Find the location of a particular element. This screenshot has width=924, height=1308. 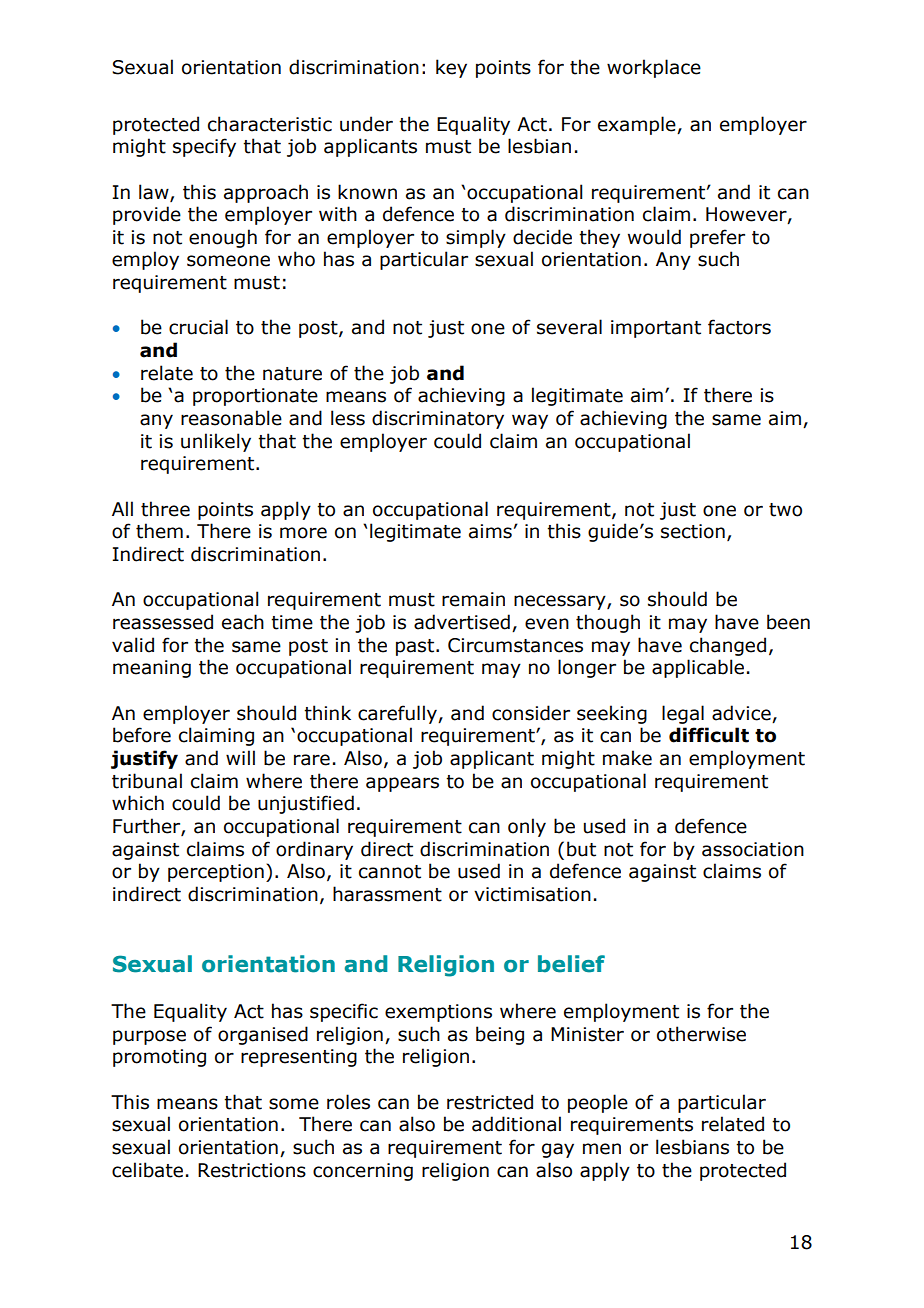

tribunal is located at coordinates (147, 781).
